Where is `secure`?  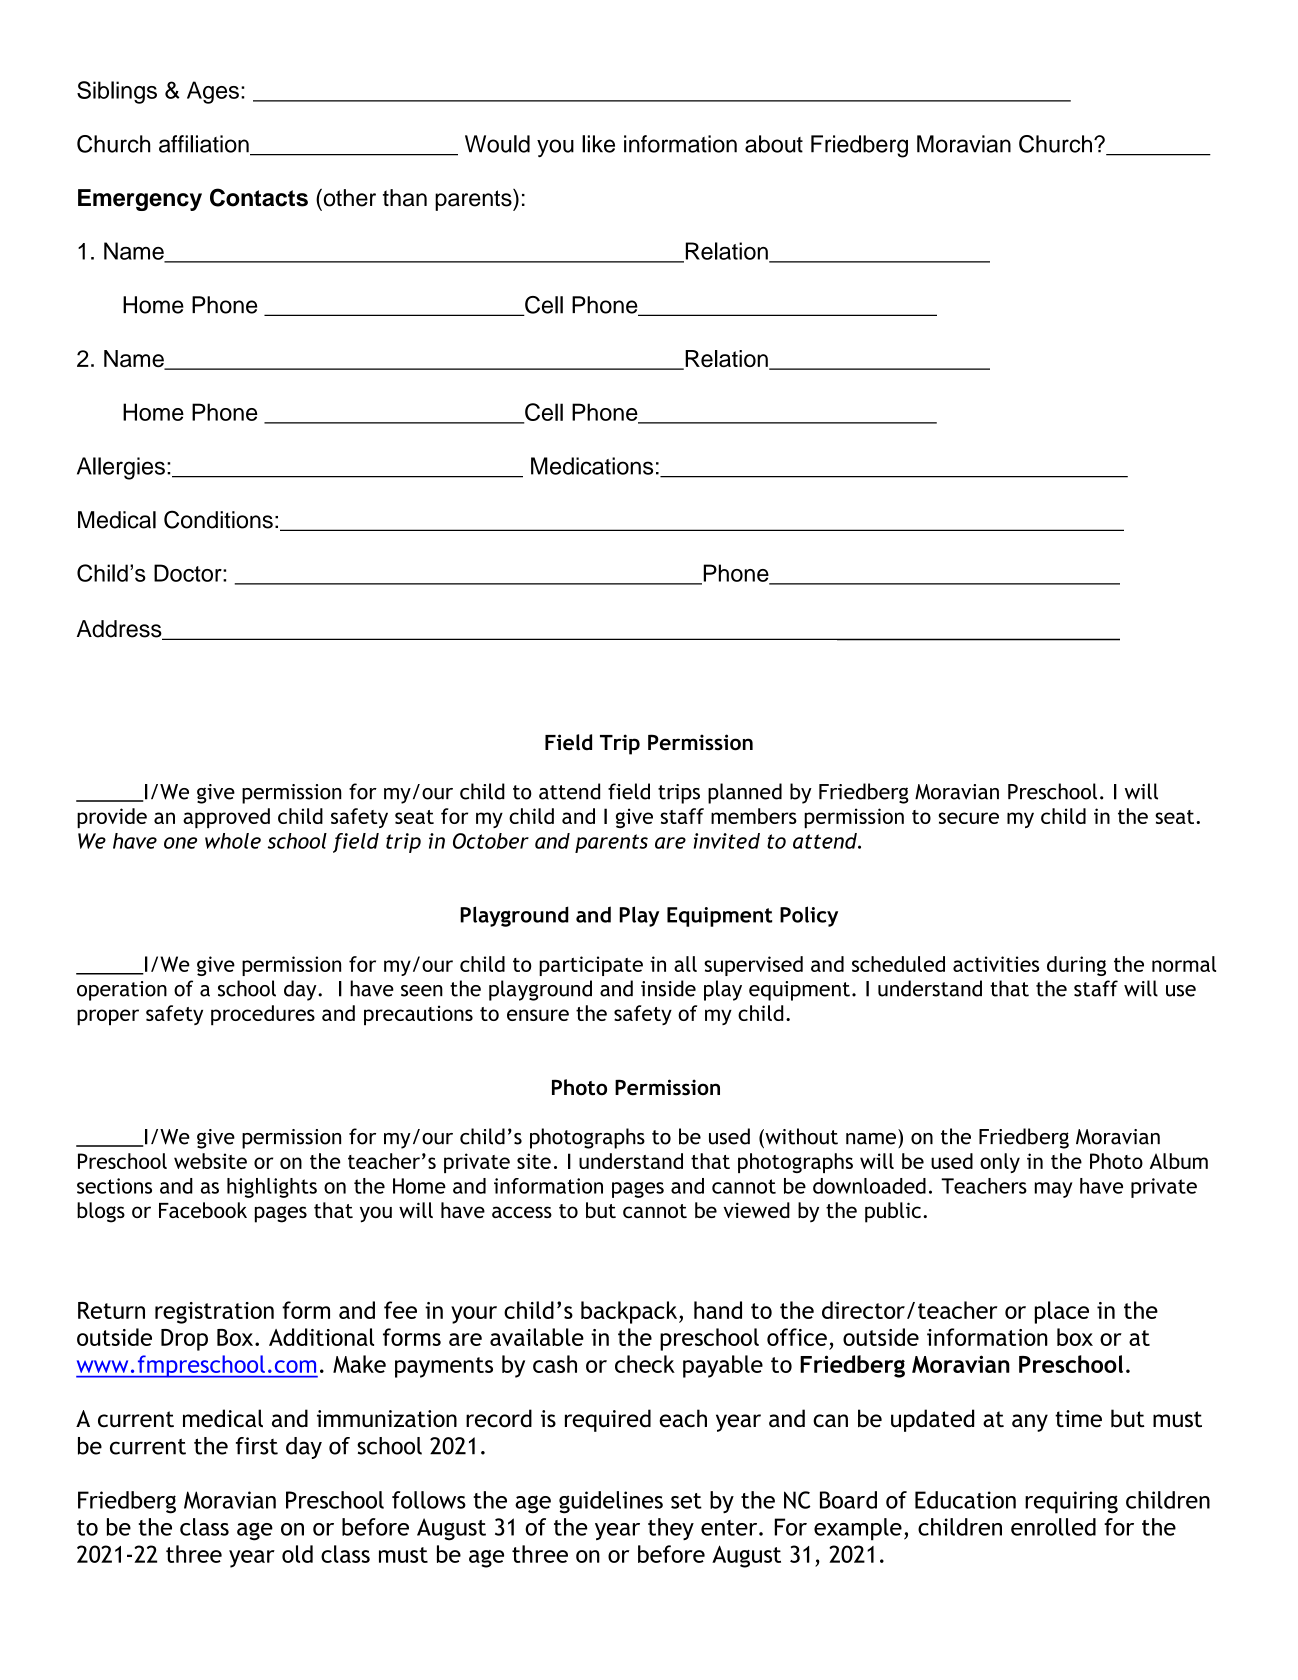
secure is located at coordinates (968, 818).
